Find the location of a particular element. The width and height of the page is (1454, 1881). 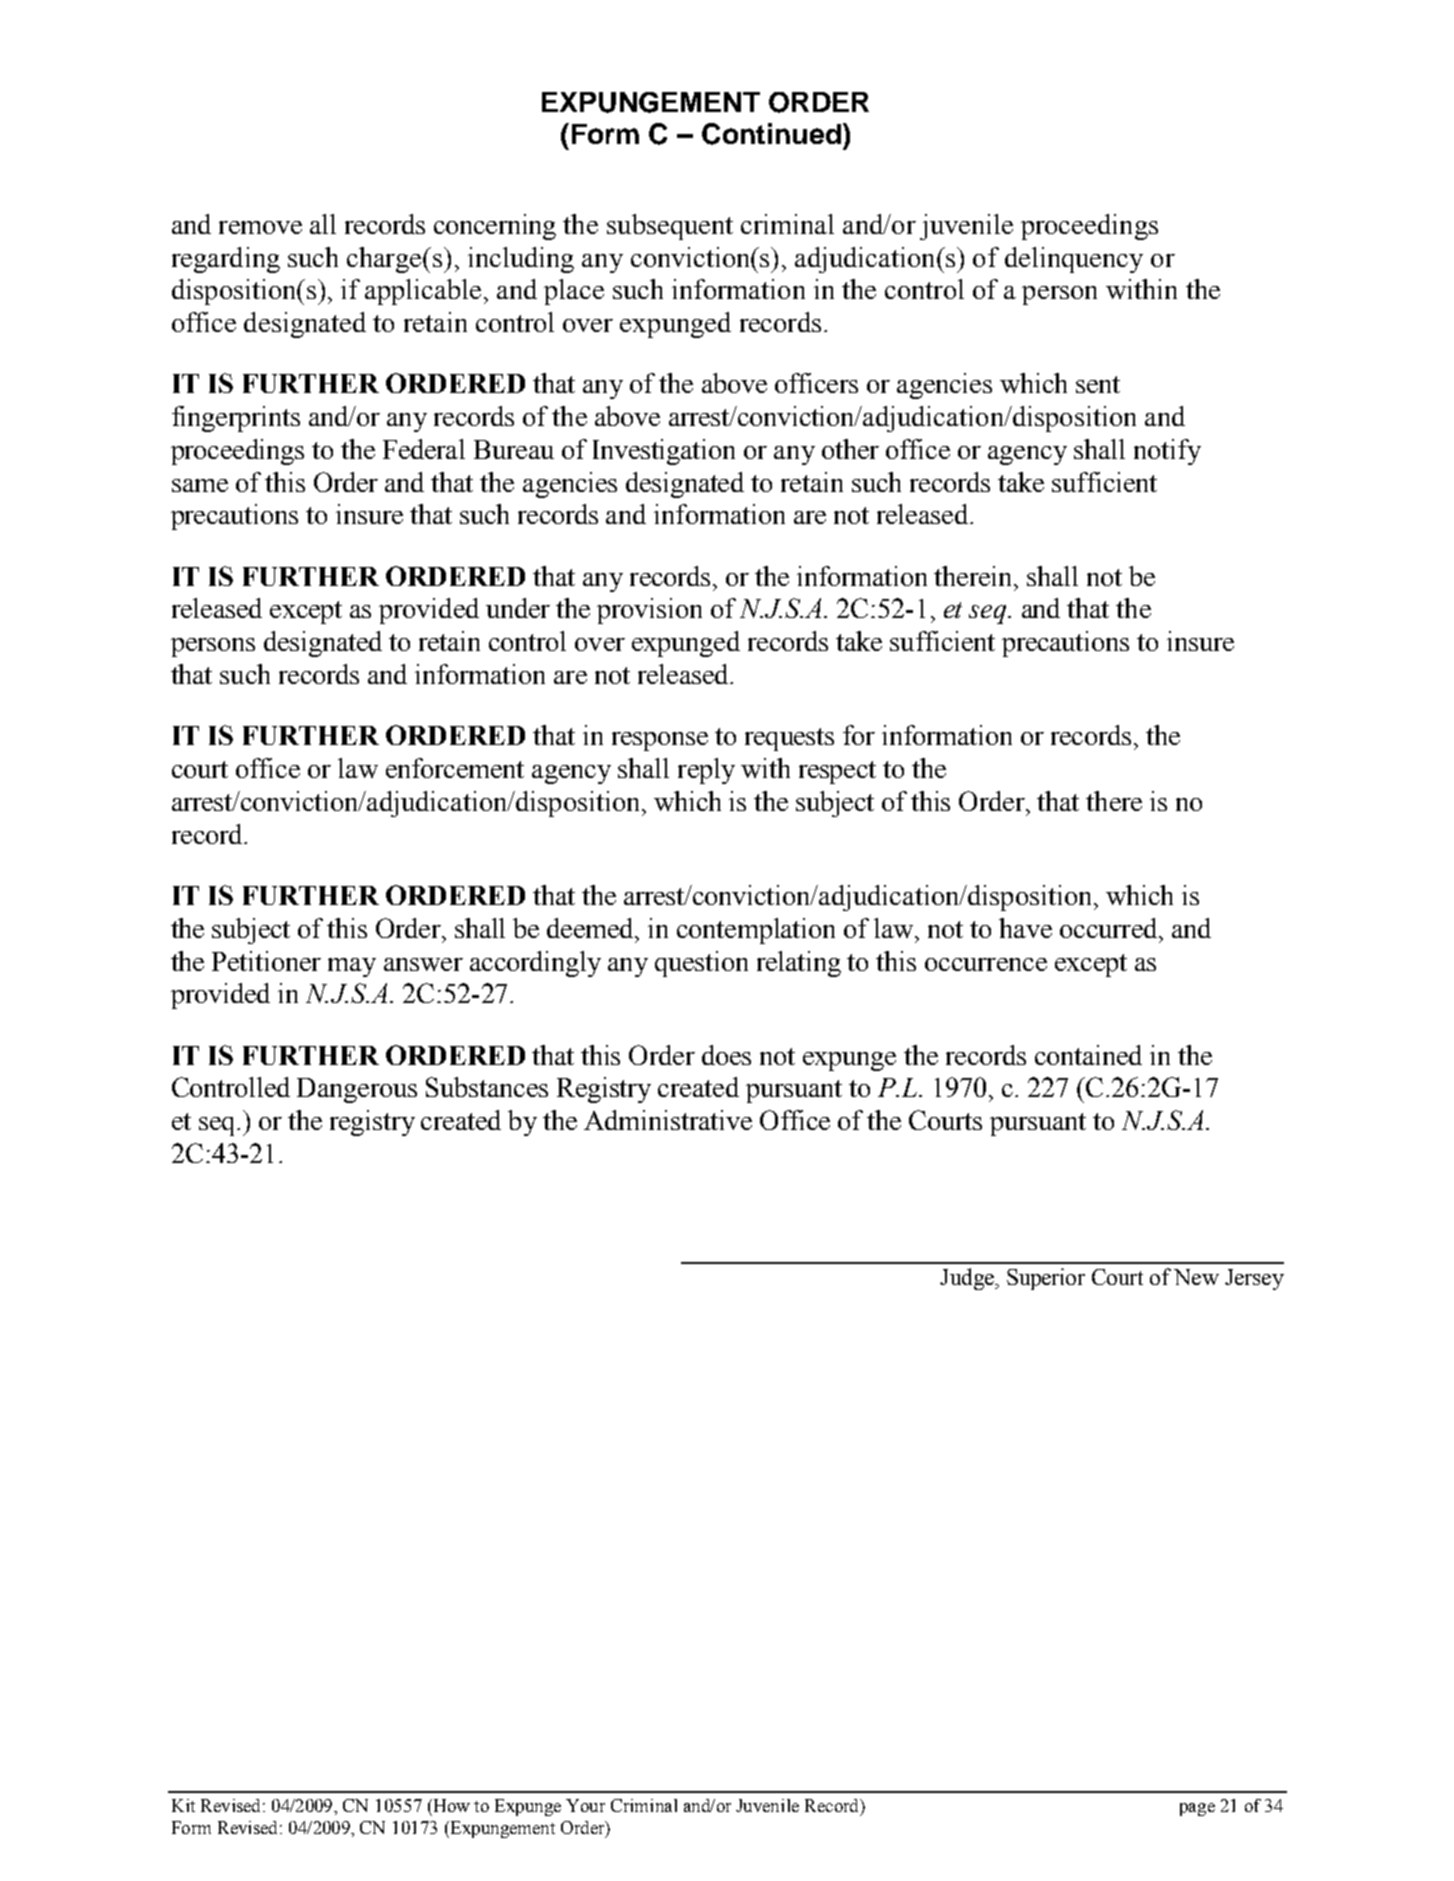

same is located at coordinates (200, 485).
